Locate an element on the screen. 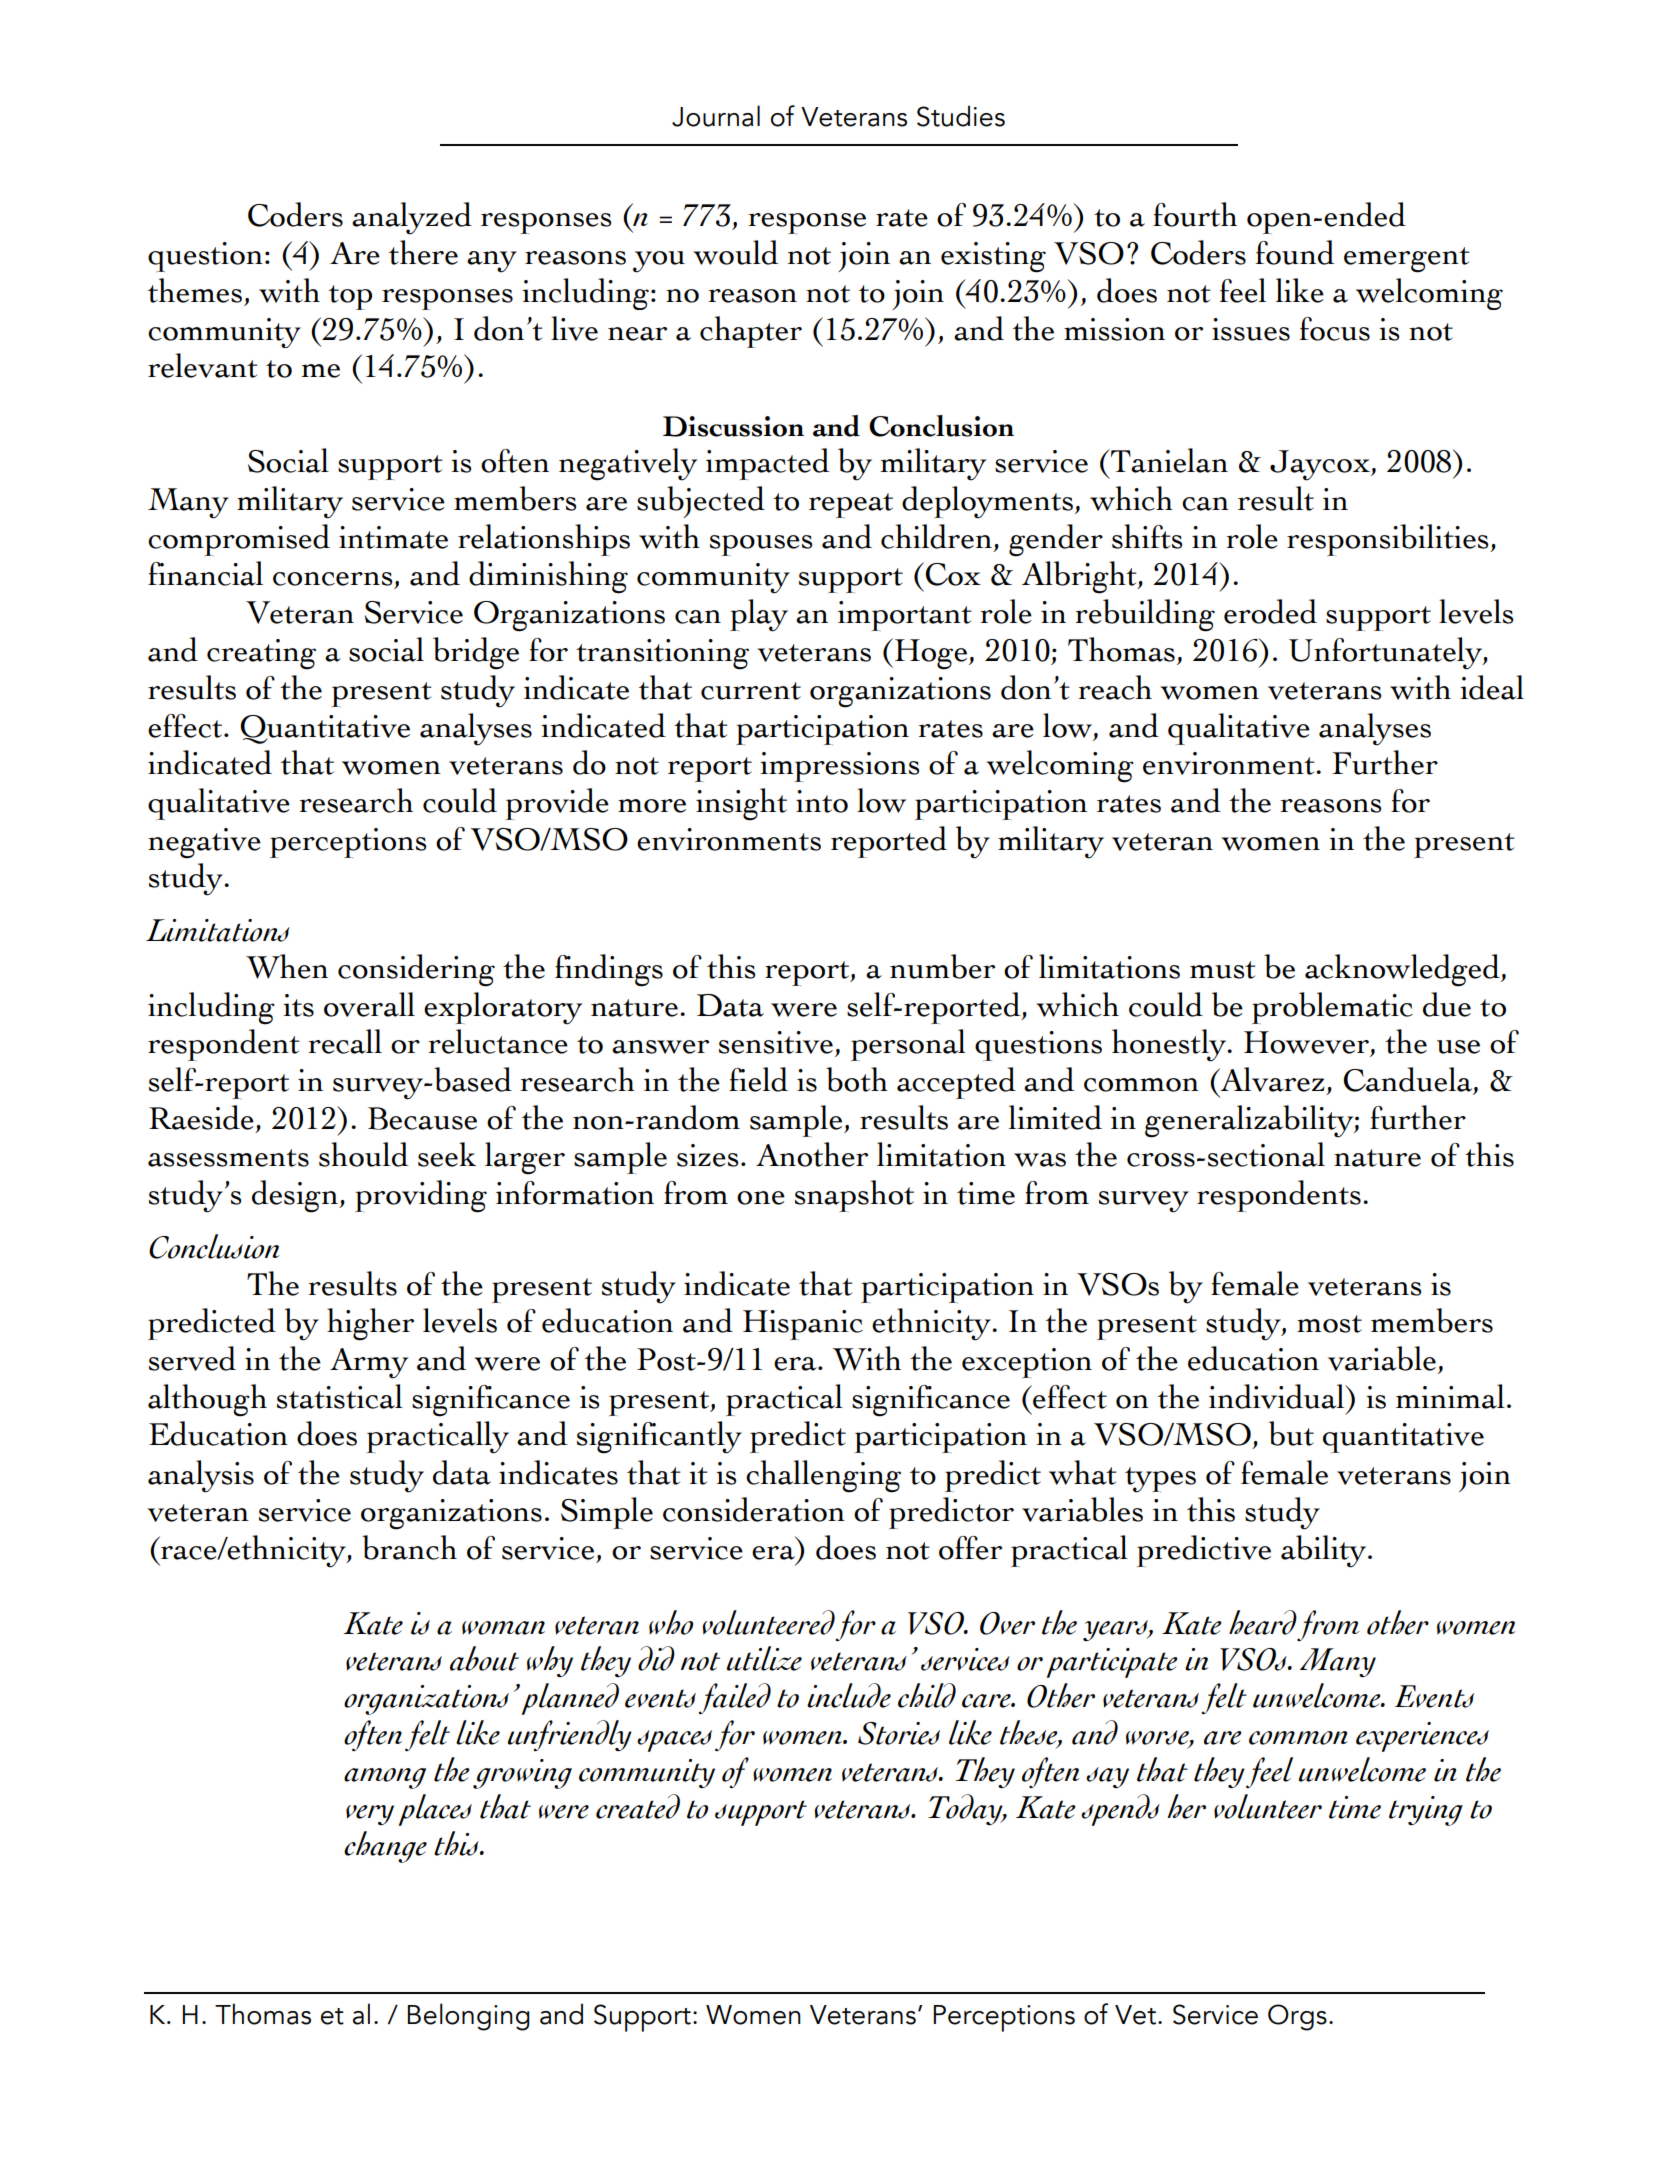 The width and height of the screenshot is (1678, 2172). found is located at coordinates (1295, 252).
